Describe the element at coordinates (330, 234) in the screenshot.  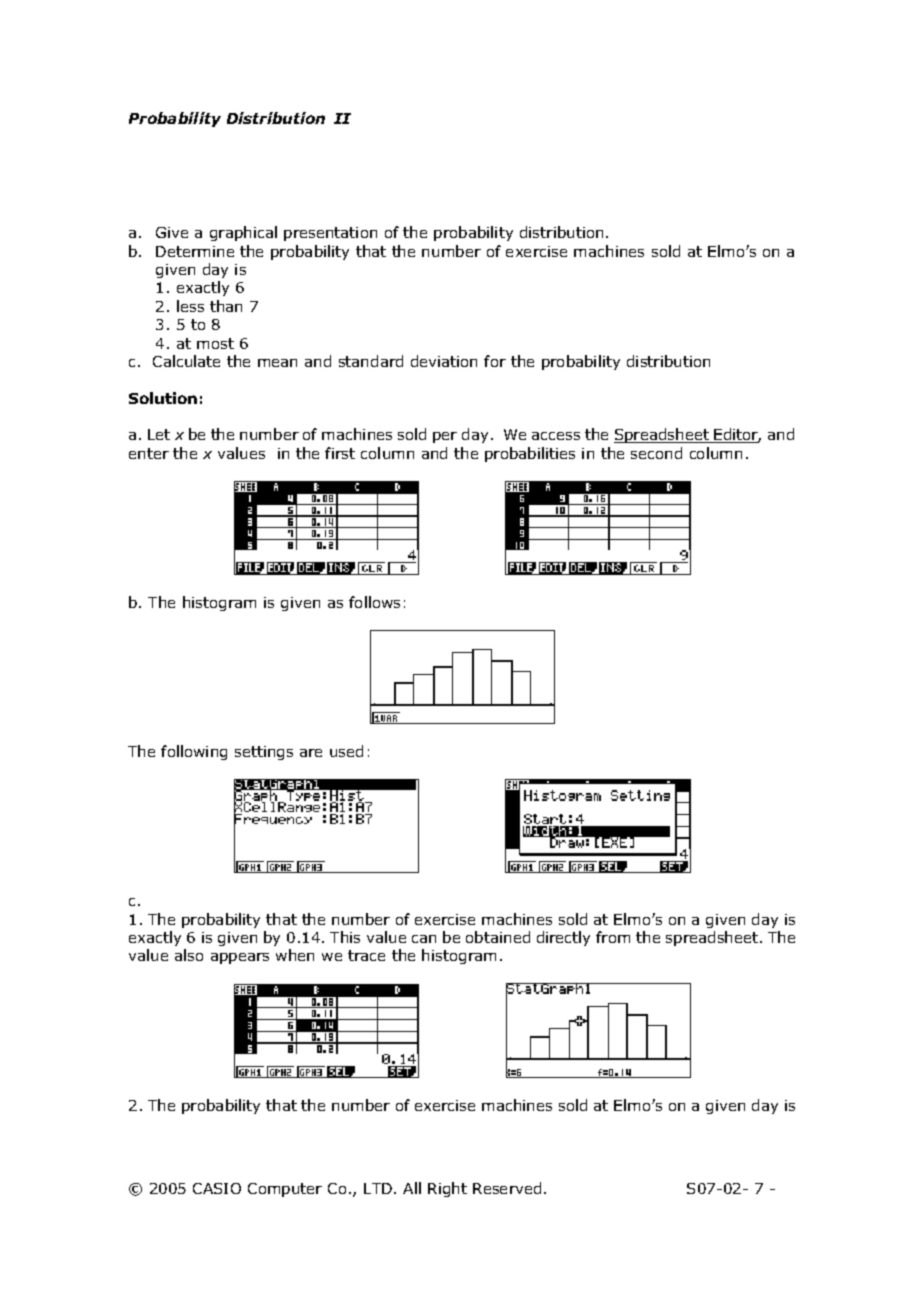
I see `presentation` at that location.
